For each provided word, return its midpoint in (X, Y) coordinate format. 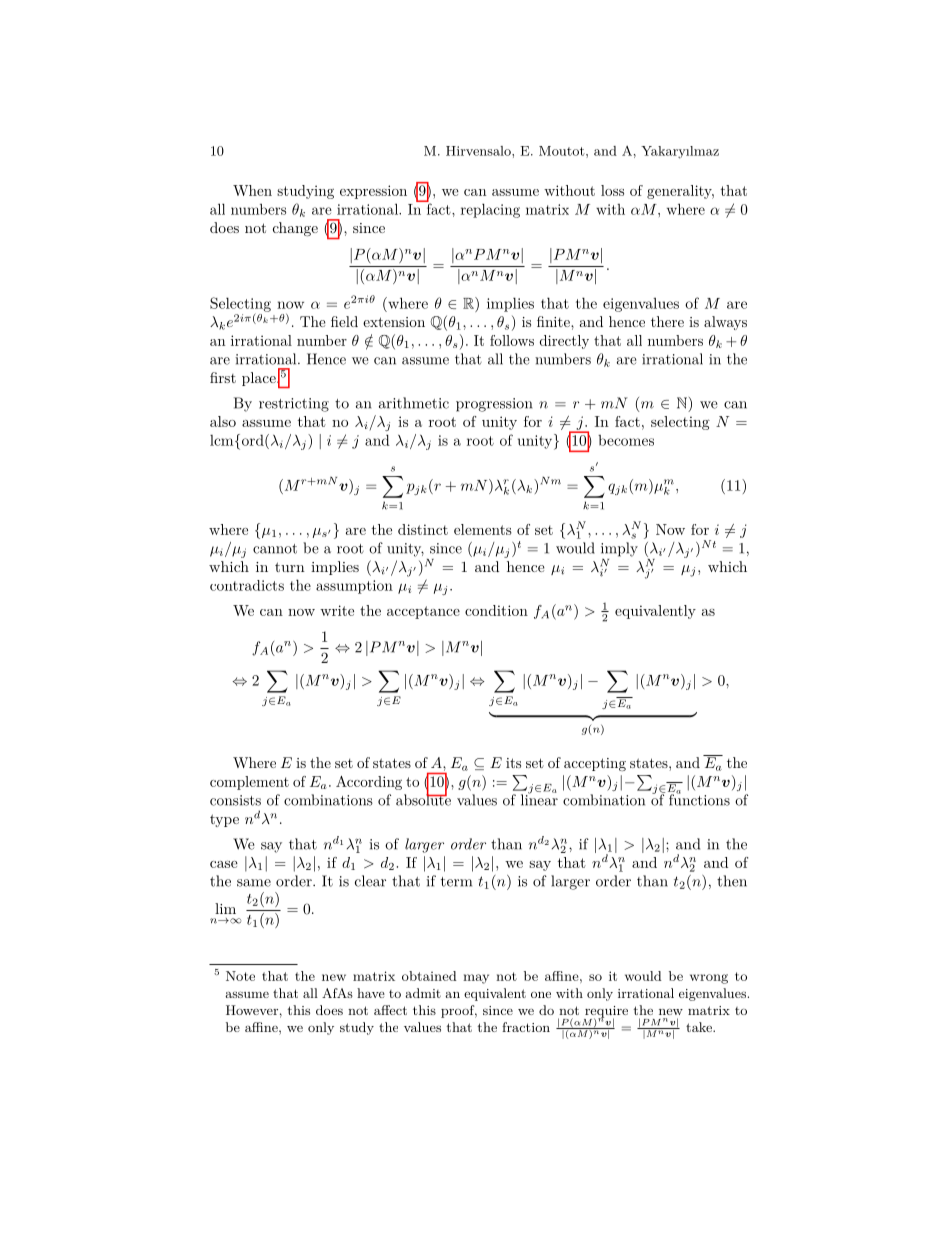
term (456, 882)
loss (612, 190)
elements (483, 529)
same (254, 883)
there (667, 321)
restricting (294, 405)
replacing (490, 210)
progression (494, 405)
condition (496, 610)
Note (240, 976)
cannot (275, 549)
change (295, 229)
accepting (595, 764)
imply (619, 549)
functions (699, 799)
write (337, 610)
